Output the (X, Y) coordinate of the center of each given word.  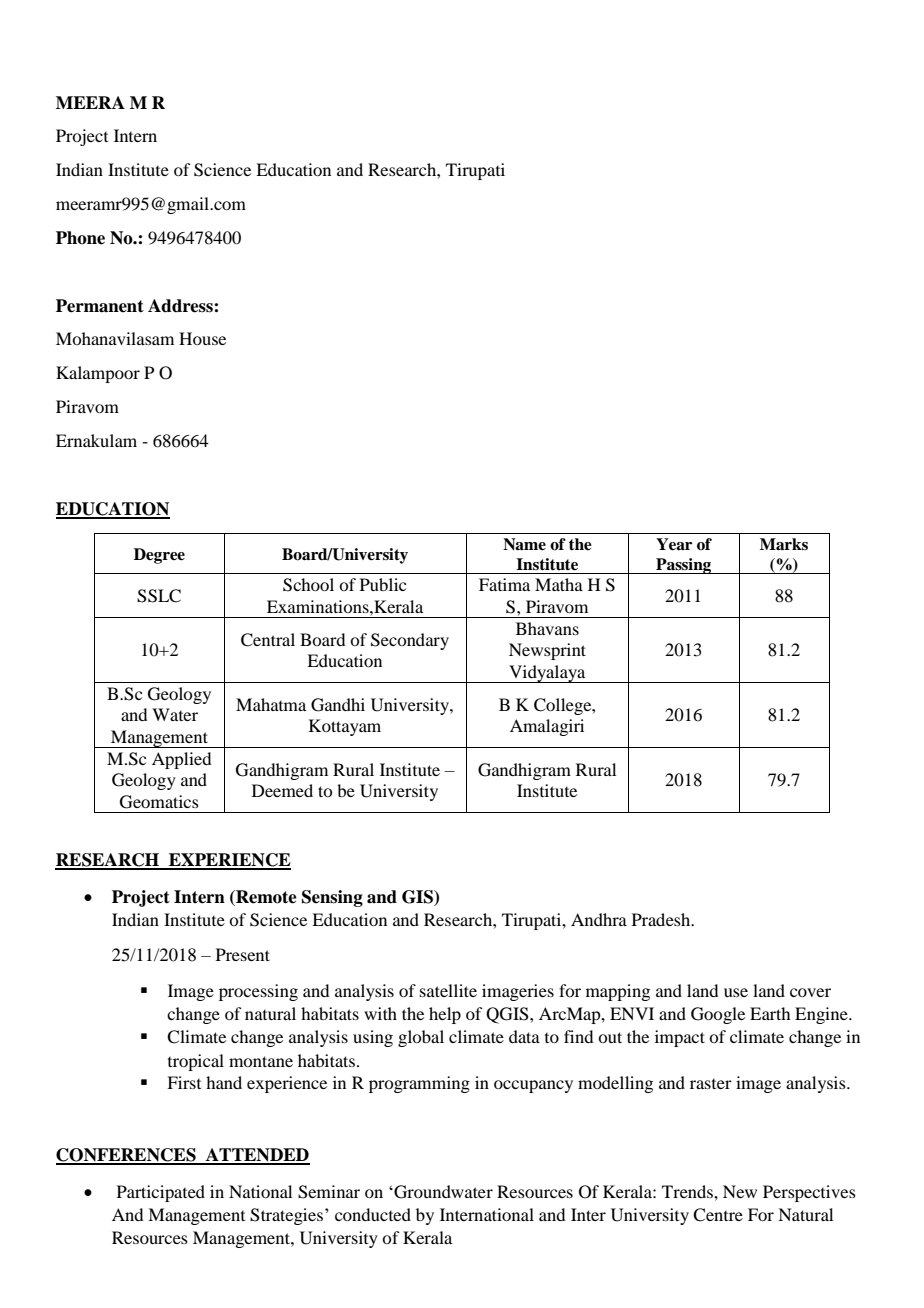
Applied (181, 760)
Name (524, 544)
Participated (161, 1193)
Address (181, 306)
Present (243, 954)
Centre (718, 1215)
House (202, 338)
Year (674, 544)
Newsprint (547, 651)
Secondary (410, 641)
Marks (784, 544)
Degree (159, 556)
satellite (448, 990)
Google (718, 1015)
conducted (373, 1214)
